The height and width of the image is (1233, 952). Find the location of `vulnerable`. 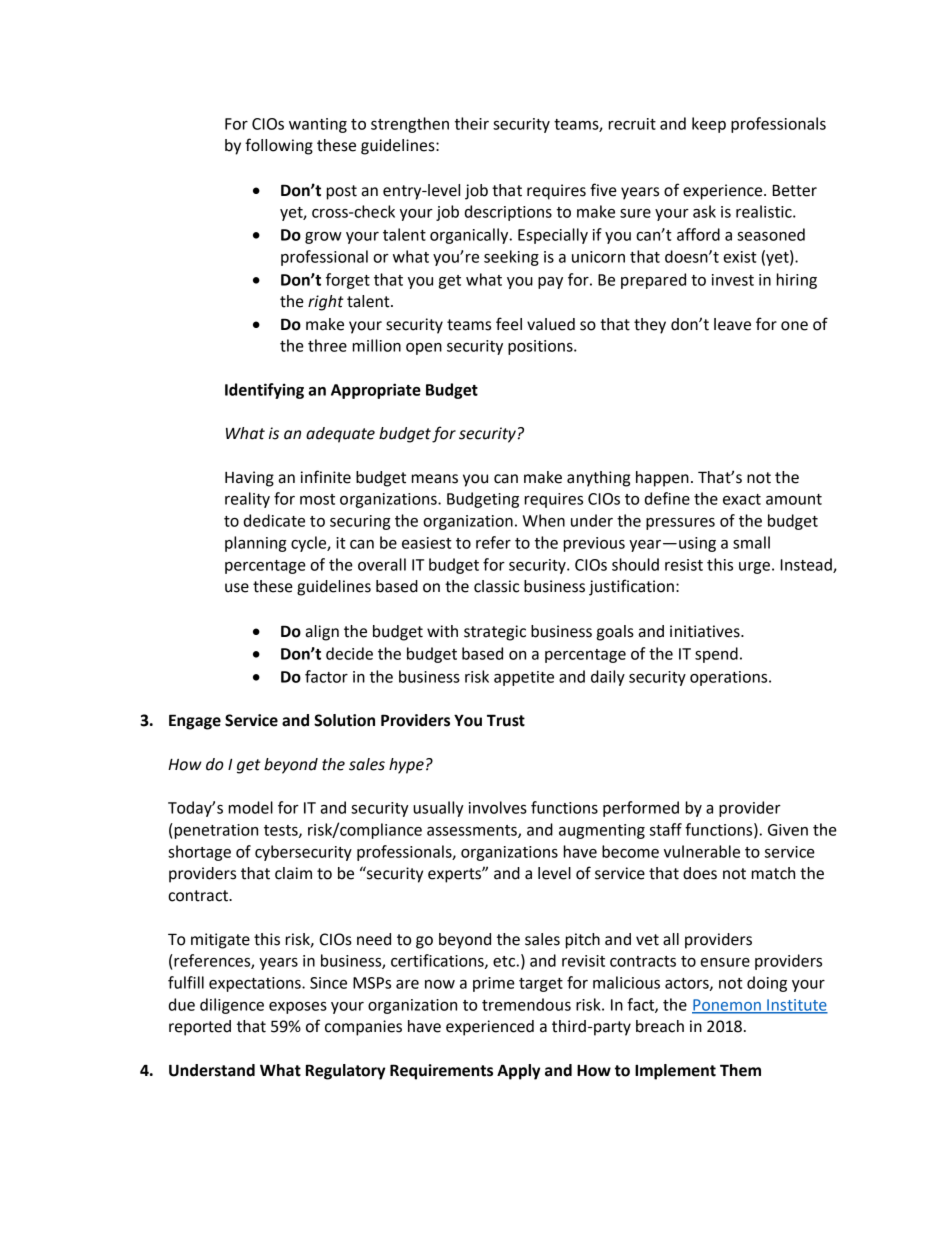

vulnerable is located at coordinates (702, 851).
